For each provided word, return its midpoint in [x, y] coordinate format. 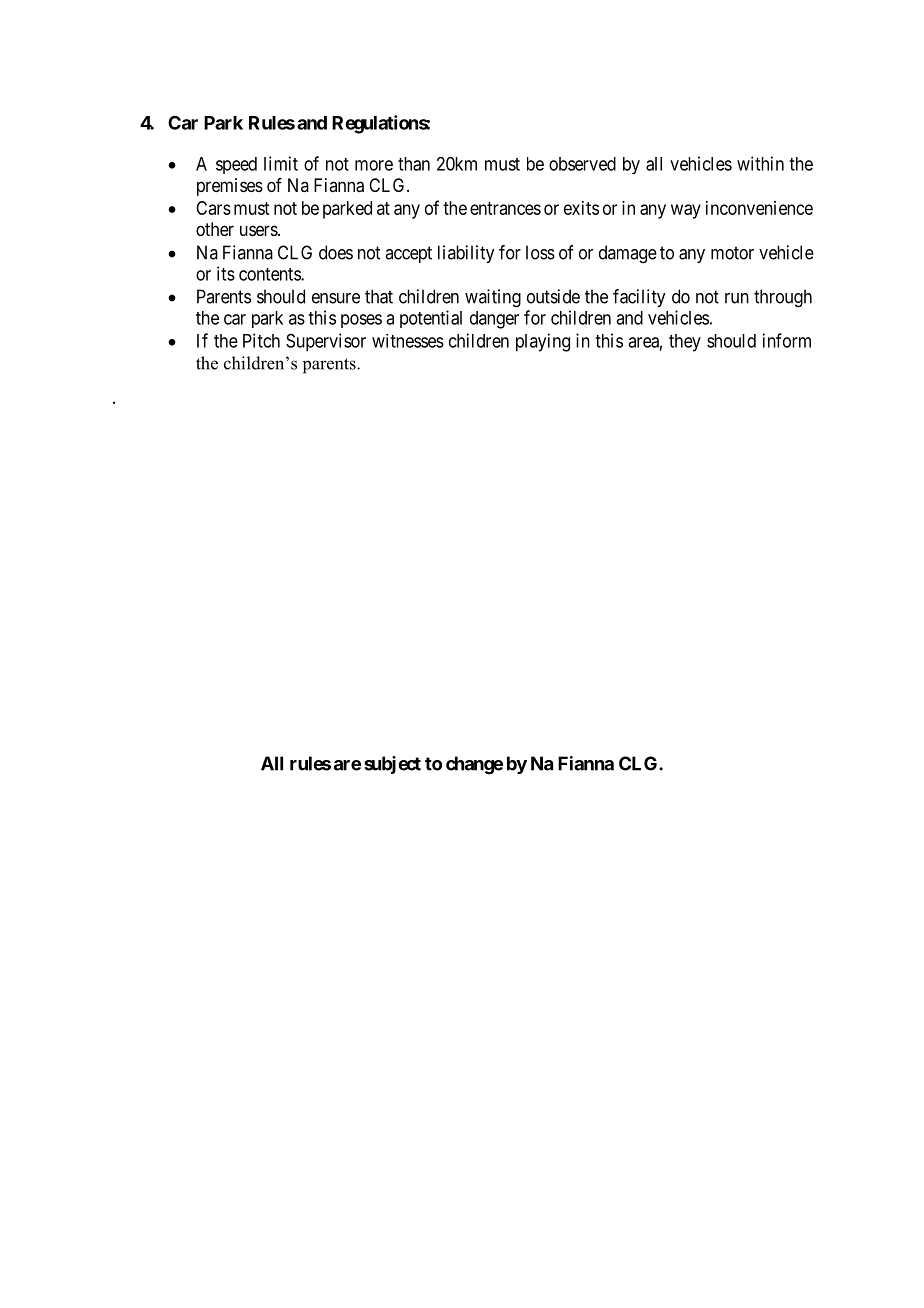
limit [281, 163]
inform [787, 340]
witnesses [408, 341]
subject [392, 765]
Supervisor [326, 342]
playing [543, 342]
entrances [505, 208]
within [760, 163]
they [685, 343]
